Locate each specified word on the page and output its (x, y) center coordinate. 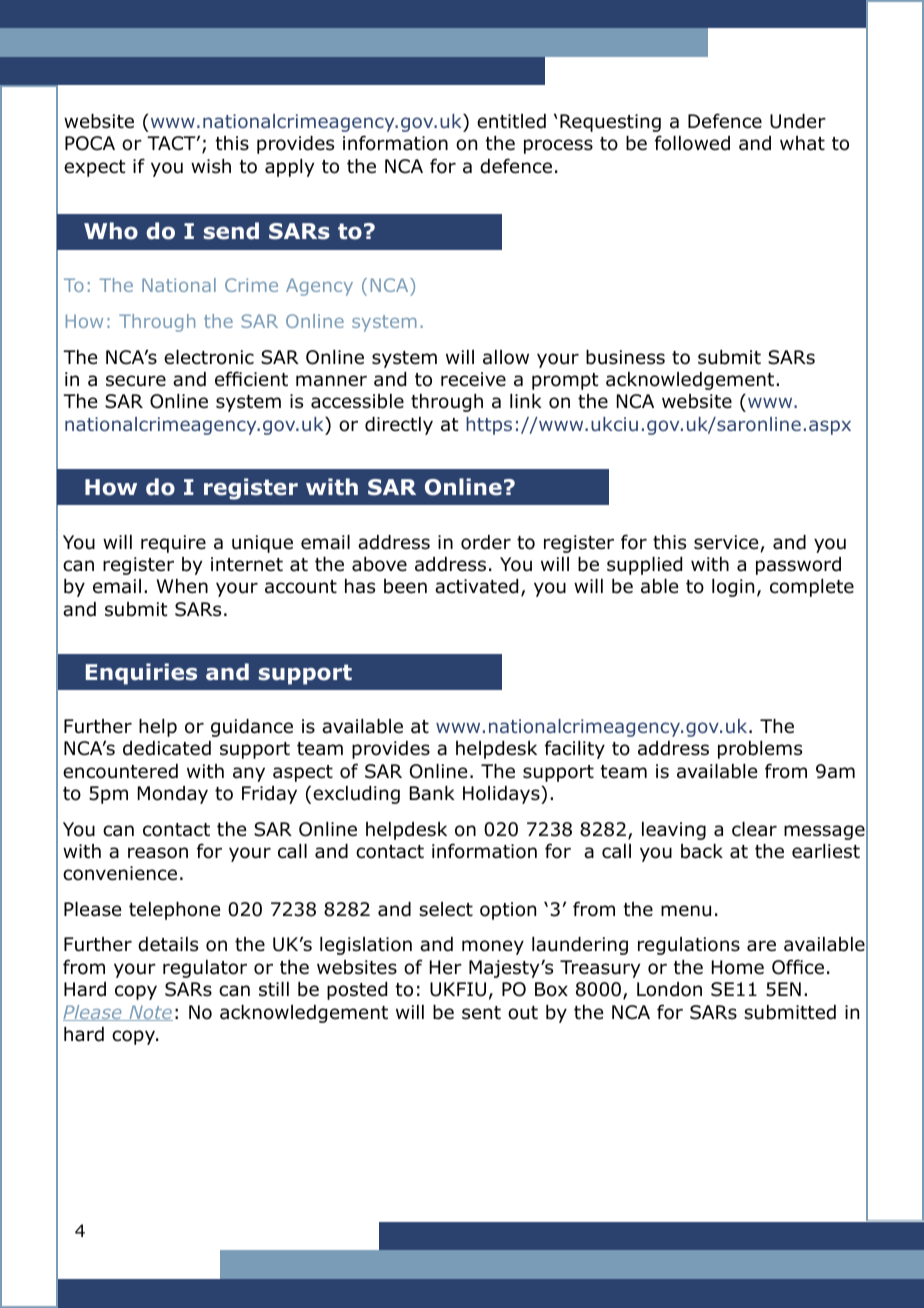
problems (760, 750)
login (733, 588)
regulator (205, 969)
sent (481, 1013)
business (625, 357)
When (182, 586)
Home (738, 967)
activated (476, 586)
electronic (209, 357)
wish (211, 166)
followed (692, 143)
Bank (432, 793)
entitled (511, 121)
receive (473, 379)
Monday (173, 795)
